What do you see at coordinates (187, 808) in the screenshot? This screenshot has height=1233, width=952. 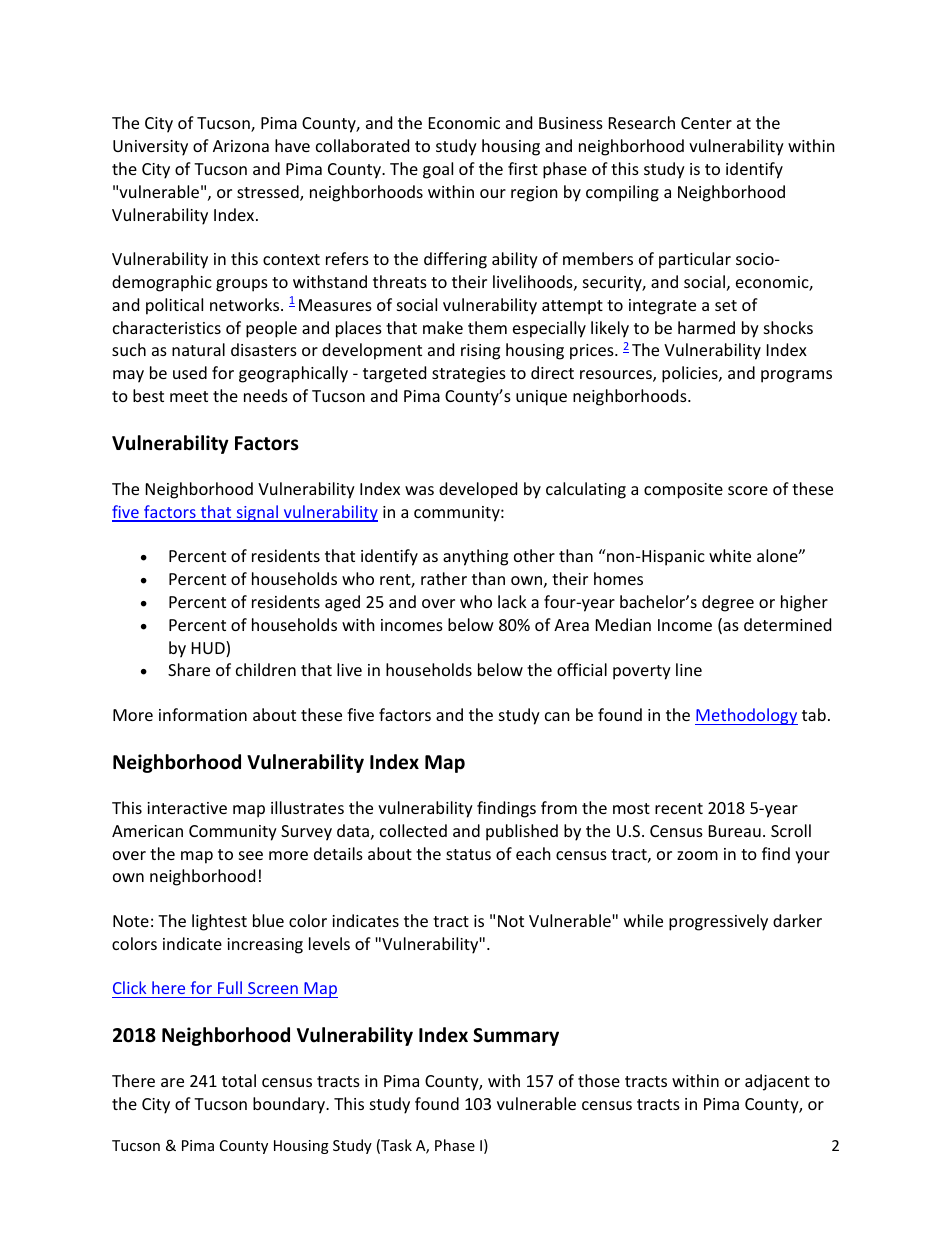 I see `interactive` at bounding box center [187, 808].
